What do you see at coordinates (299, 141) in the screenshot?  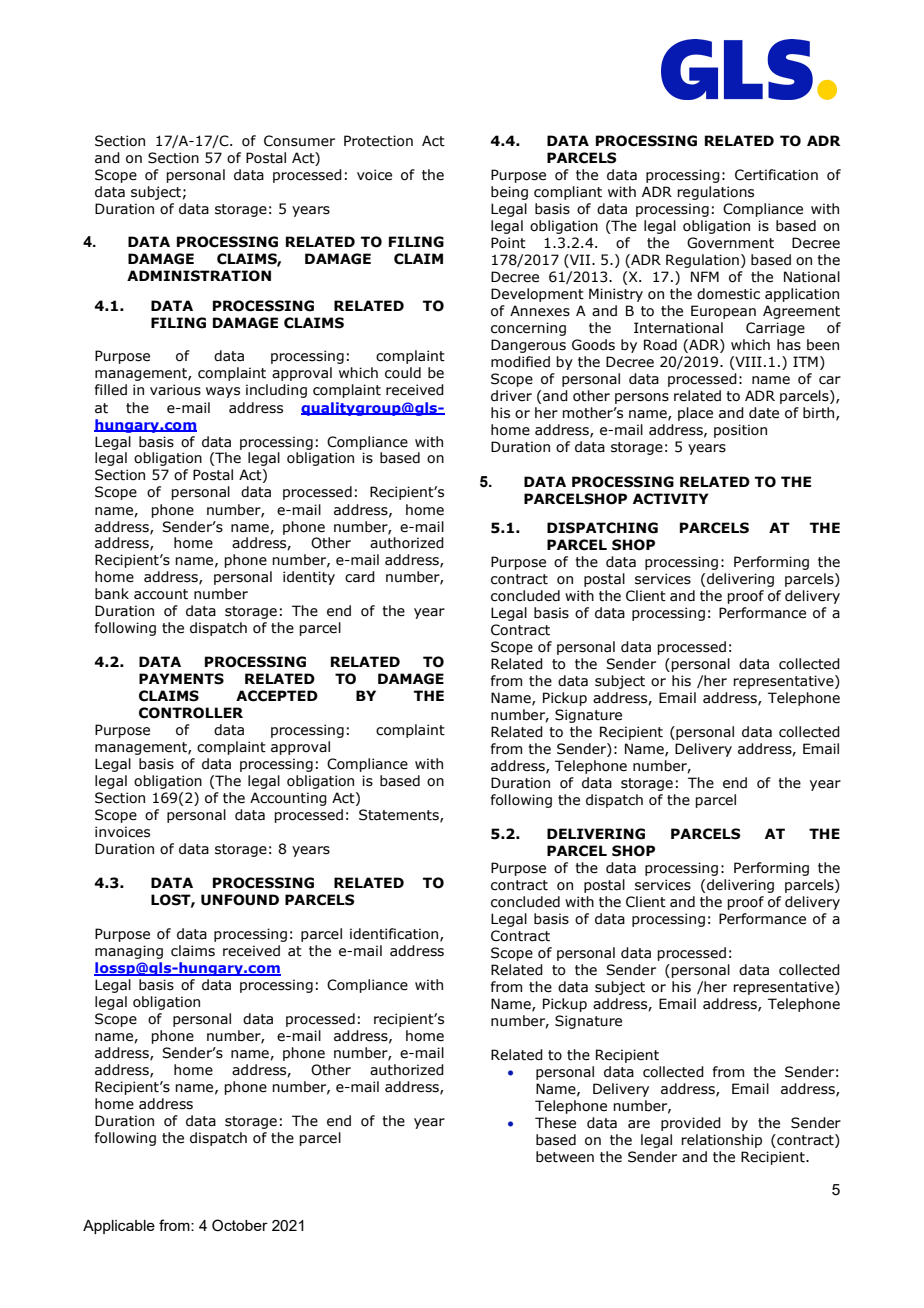 I see `Consumer` at bounding box center [299, 141].
